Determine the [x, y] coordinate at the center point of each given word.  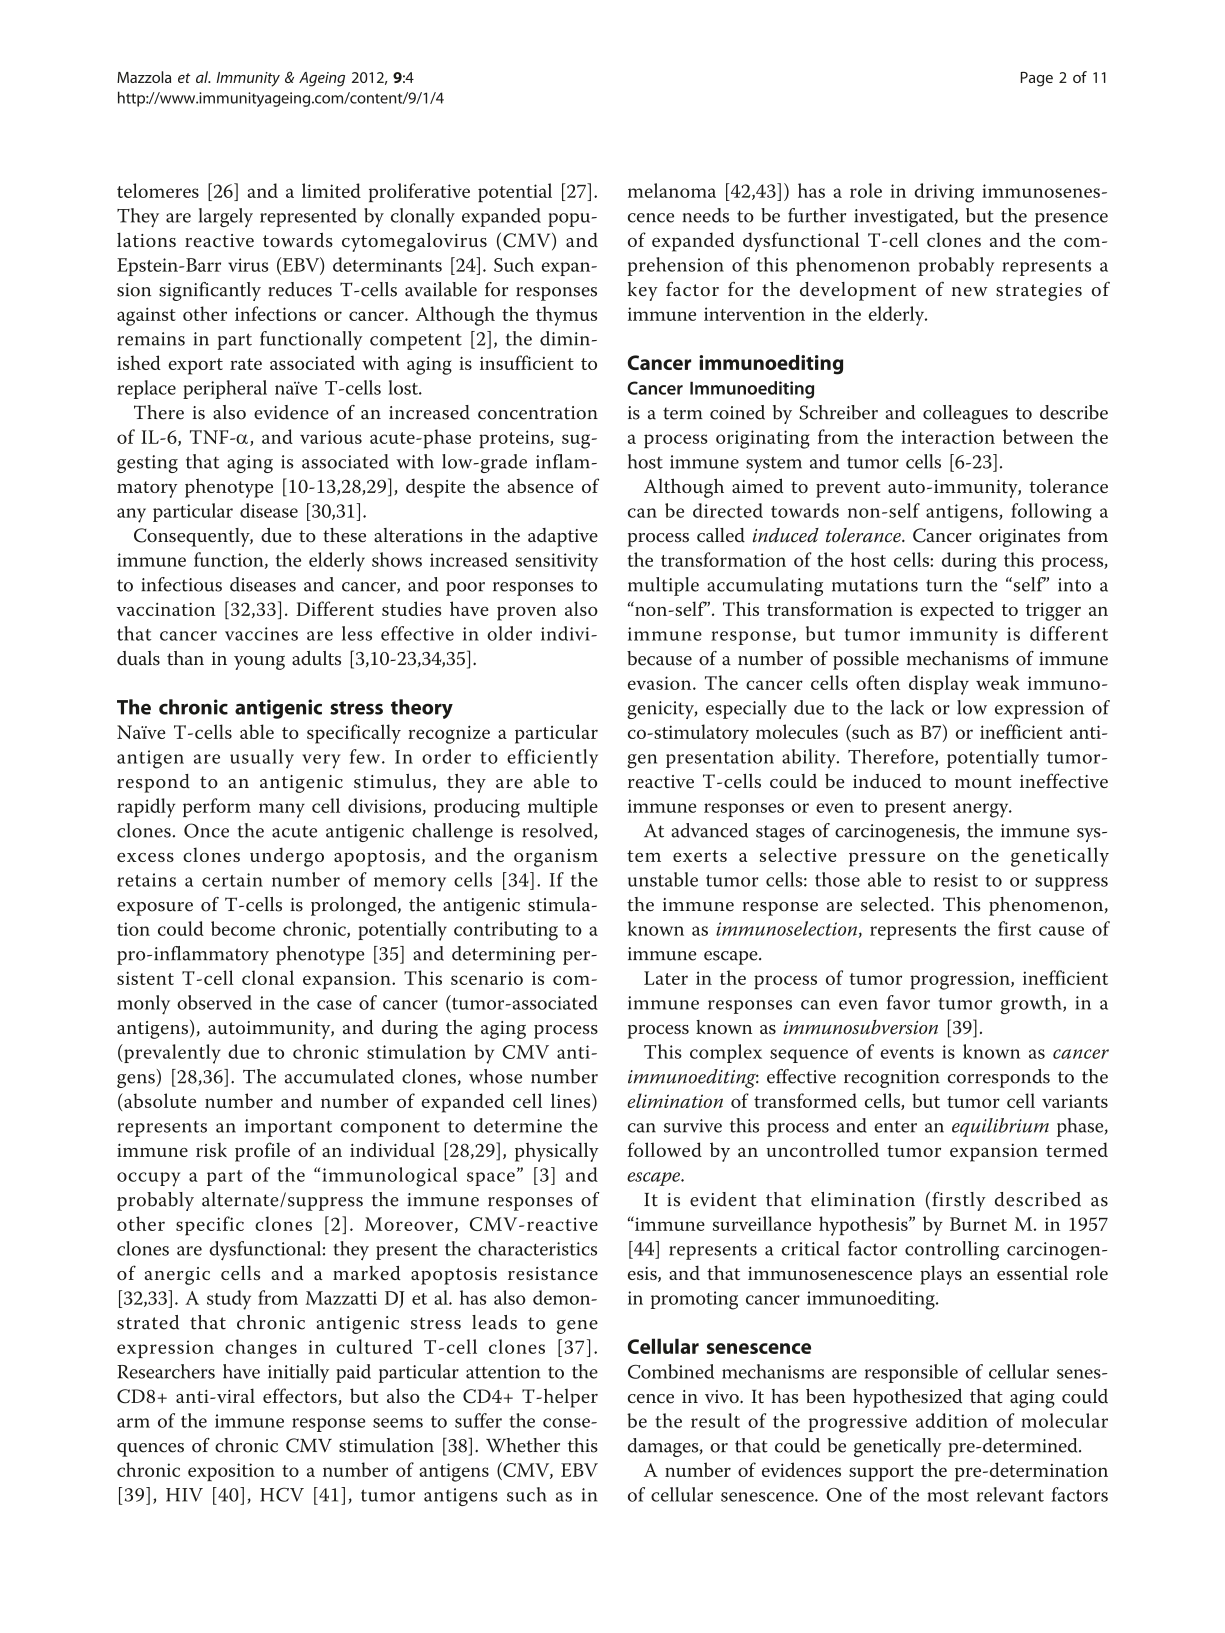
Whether [523, 1445]
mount [983, 782]
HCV [282, 1494]
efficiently [552, 759]
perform [217, 807]
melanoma [672, 190]
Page [1037, 79]
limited [331, 190]
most [948, 1496]
